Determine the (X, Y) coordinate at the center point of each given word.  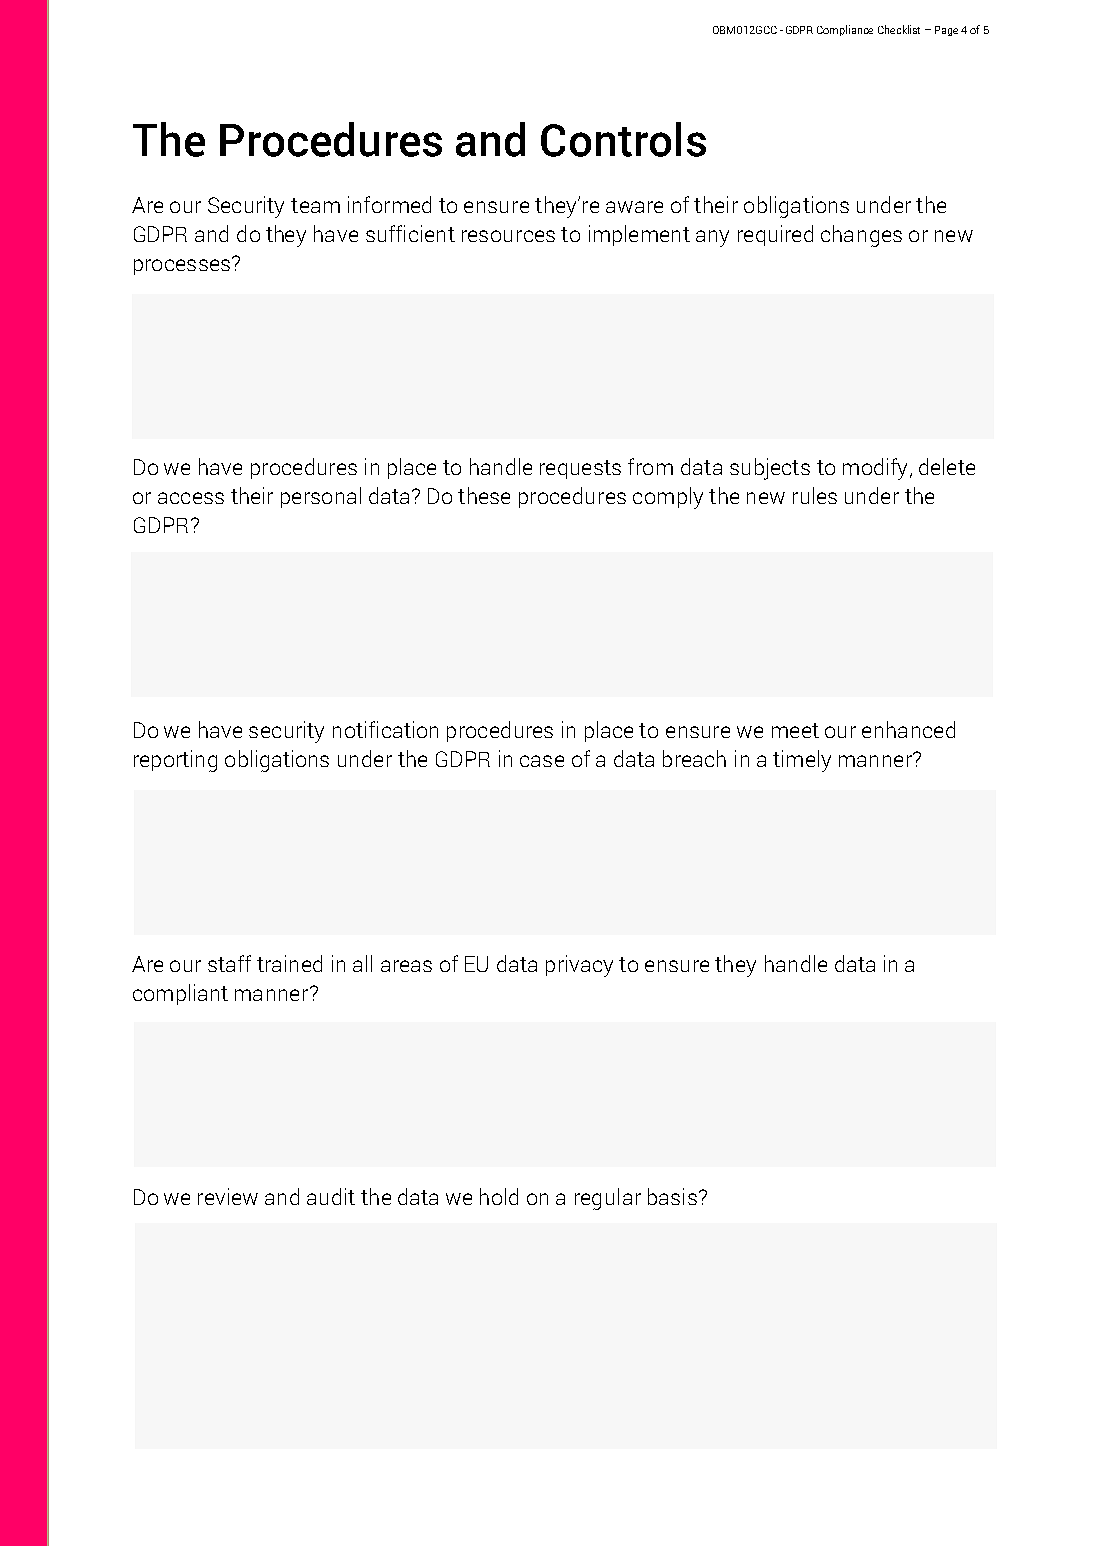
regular (608, 1199)
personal (321, 497)
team (315, 205)
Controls (623, 139)
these (484, 495)
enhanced (908, 729)
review (228, 1196)
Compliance (845, 30)
